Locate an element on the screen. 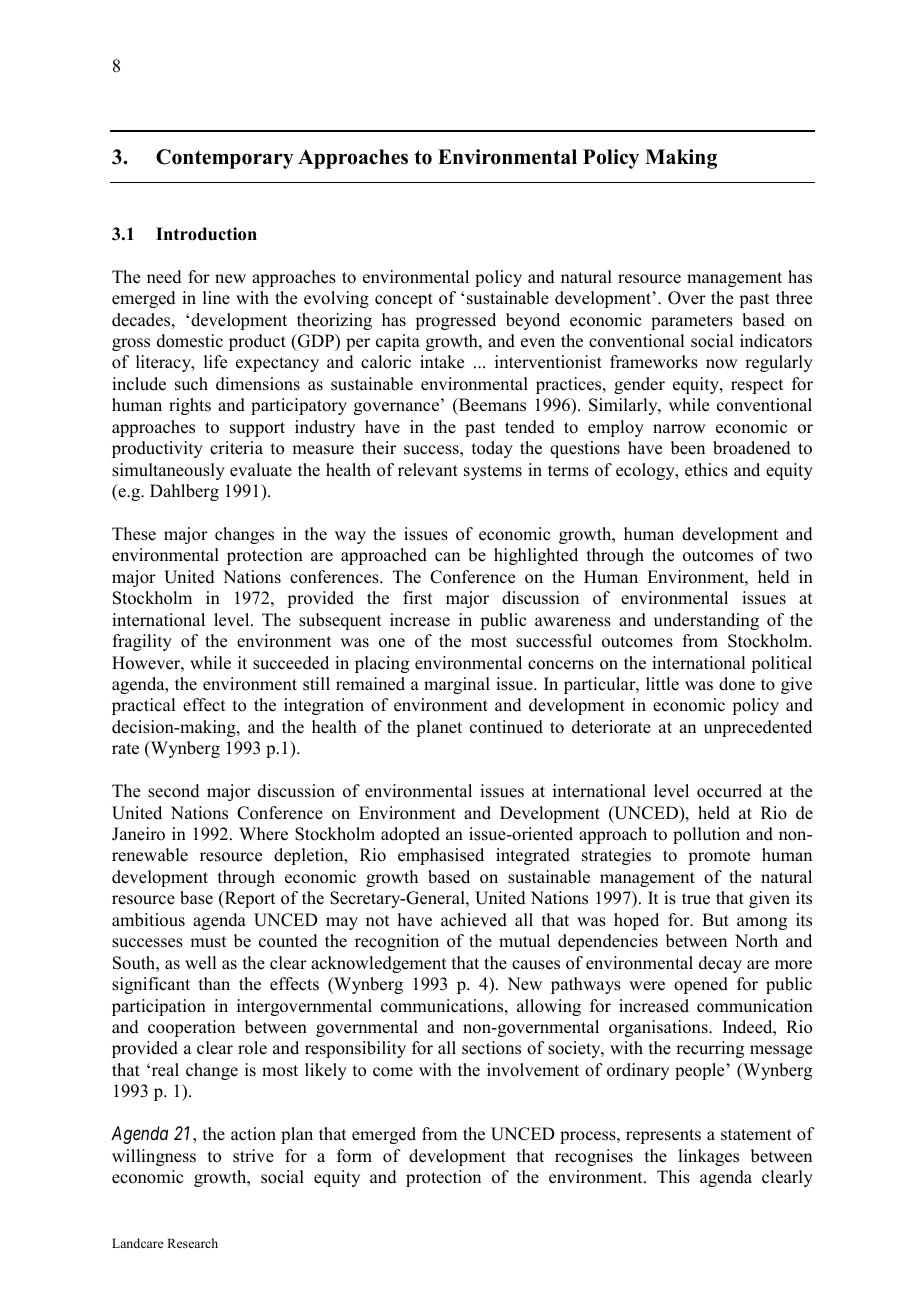  done is located at coordinates (737, 684).
